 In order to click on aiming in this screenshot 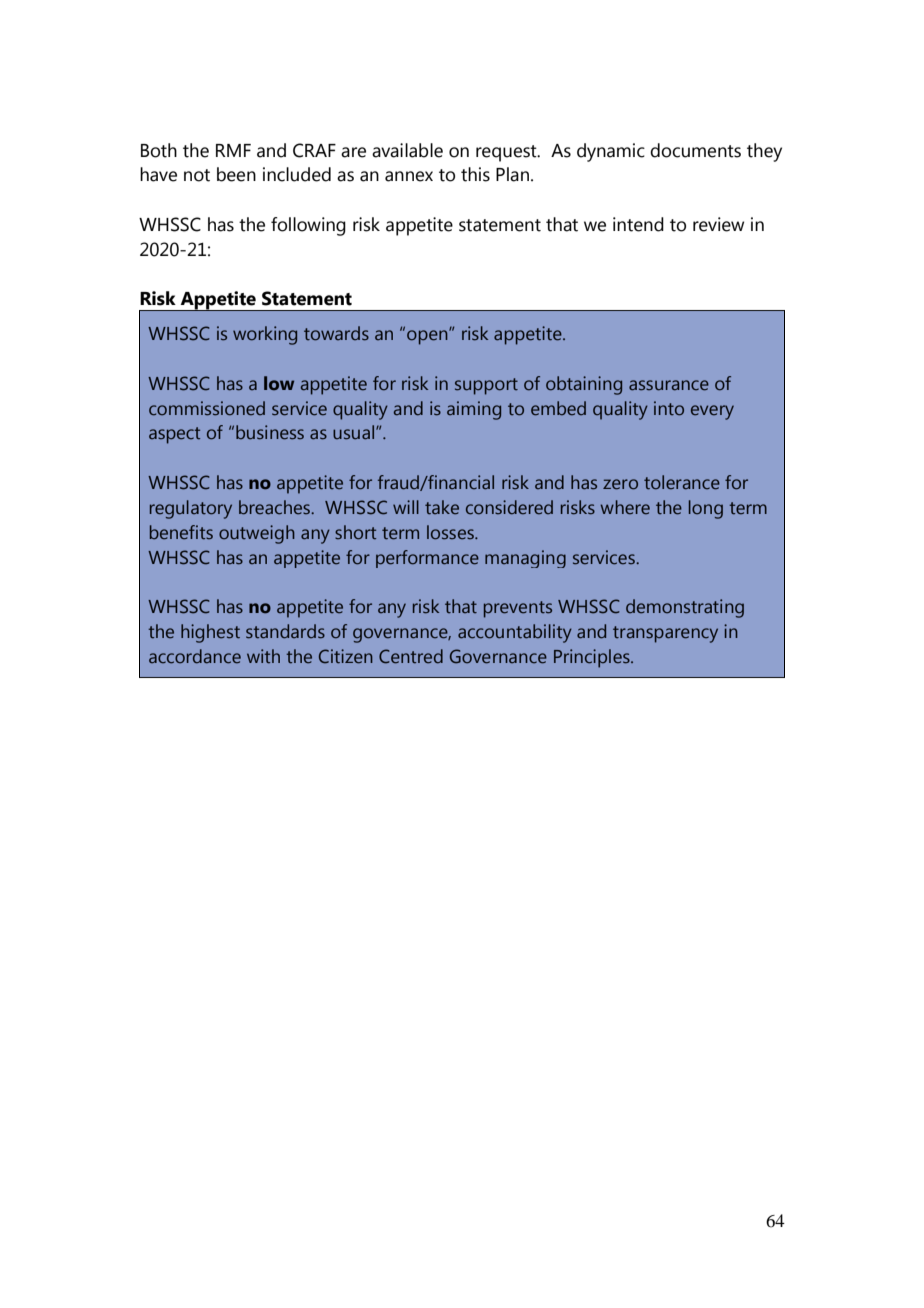, I will do `click(474, 410)`.
